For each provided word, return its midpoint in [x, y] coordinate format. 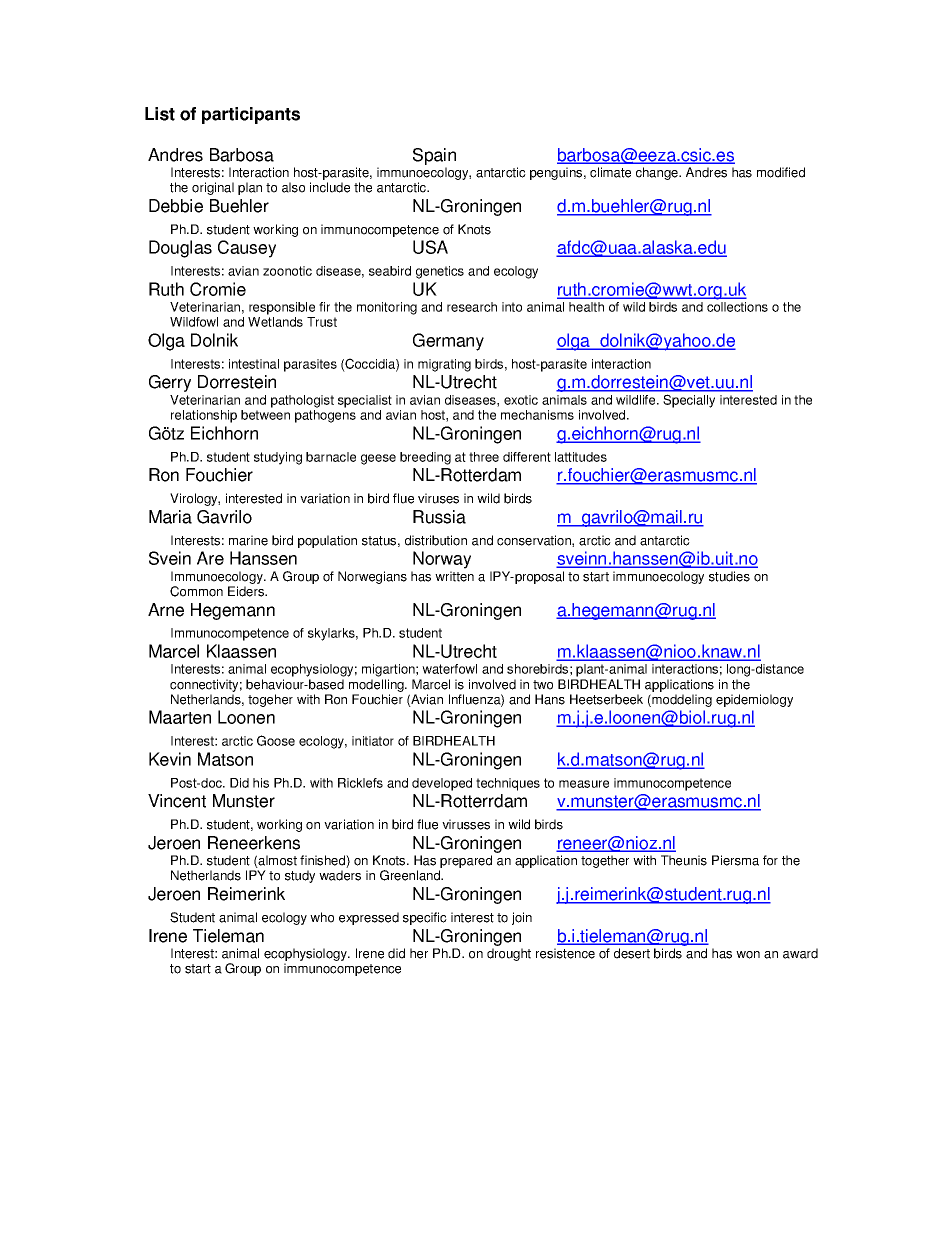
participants [251, 115]
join [522, 918]
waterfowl [449, 669]
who [322, 917]
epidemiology [754, 700]
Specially [689, 401]
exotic [521, 400]
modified [781, 172]
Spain [434, 156]
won [748, 955]
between [265, 415]
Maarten [180, 717]
